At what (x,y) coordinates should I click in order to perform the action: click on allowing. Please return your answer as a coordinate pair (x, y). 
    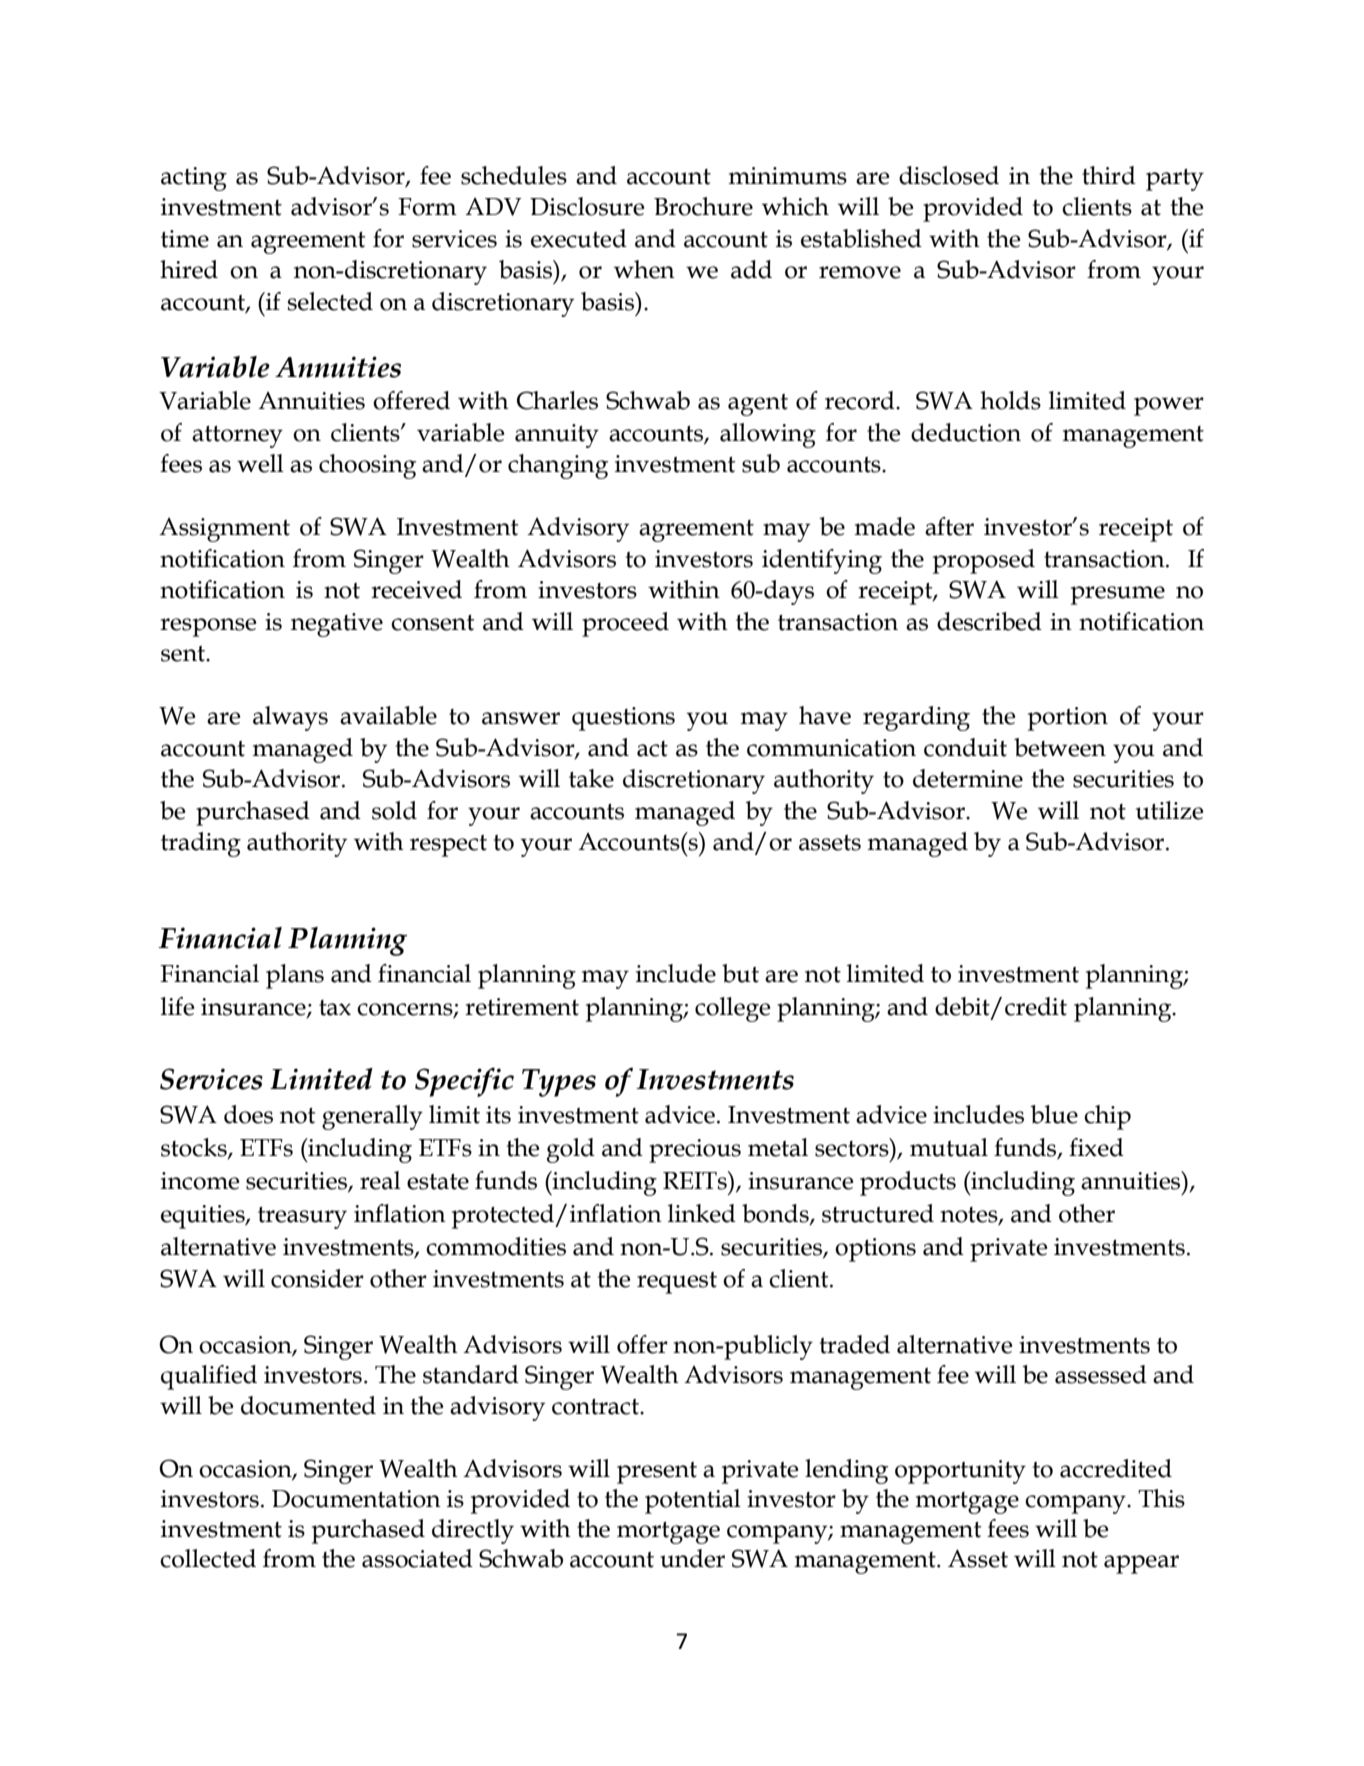
    Looking at the image, I should click on (768, 435).
